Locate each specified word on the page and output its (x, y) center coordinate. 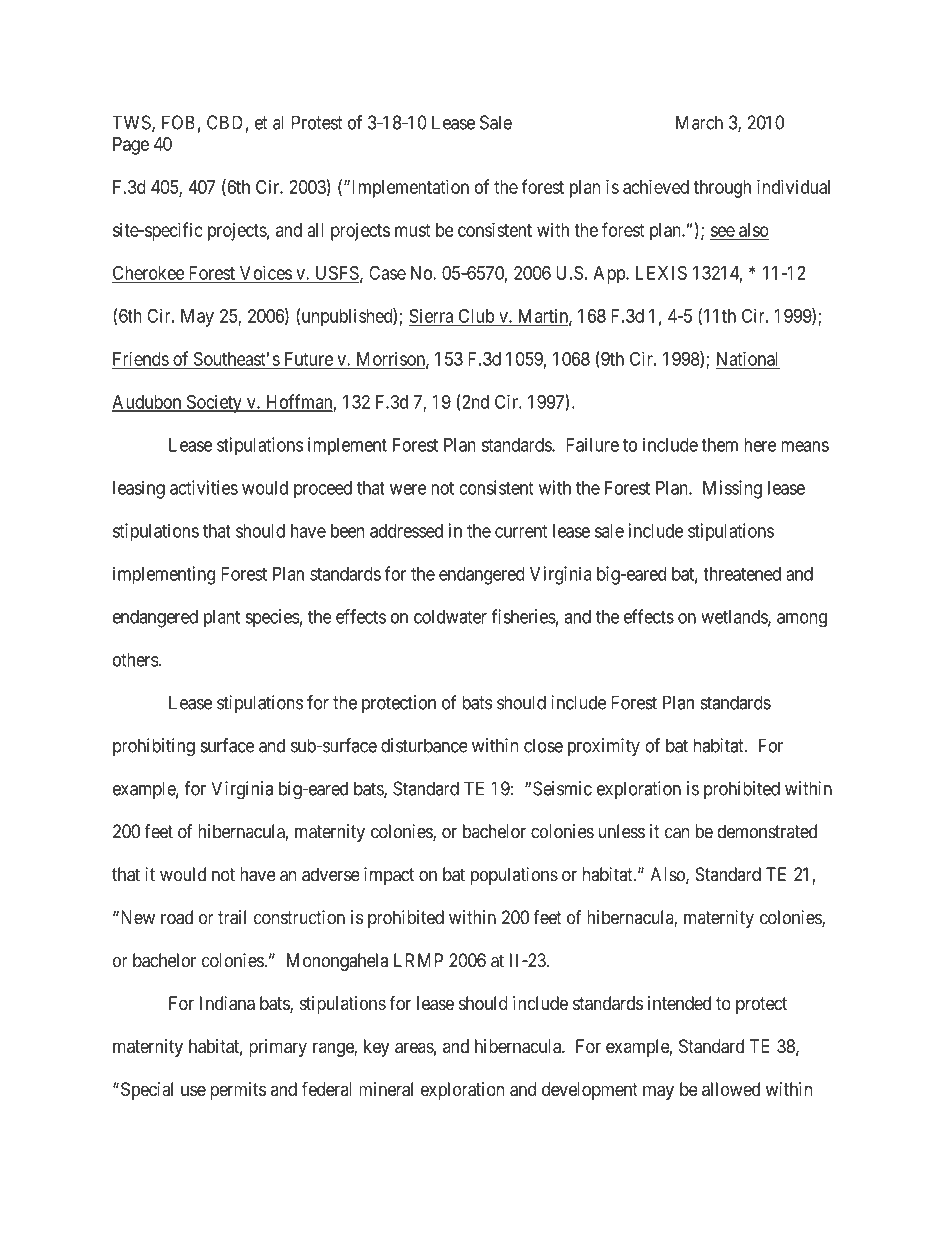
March (699, 122)
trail (232, 917)
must (412, 230)
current (521, 531)
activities (204, 487)
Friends (141, 359)
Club (476, 317)
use (193, 1090)
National (748, 359)
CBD (225, 122)
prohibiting (154, 747)
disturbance (424, 745)
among (802, 620)
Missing (732, 489)
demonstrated (767, 831)
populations (514, 876)
